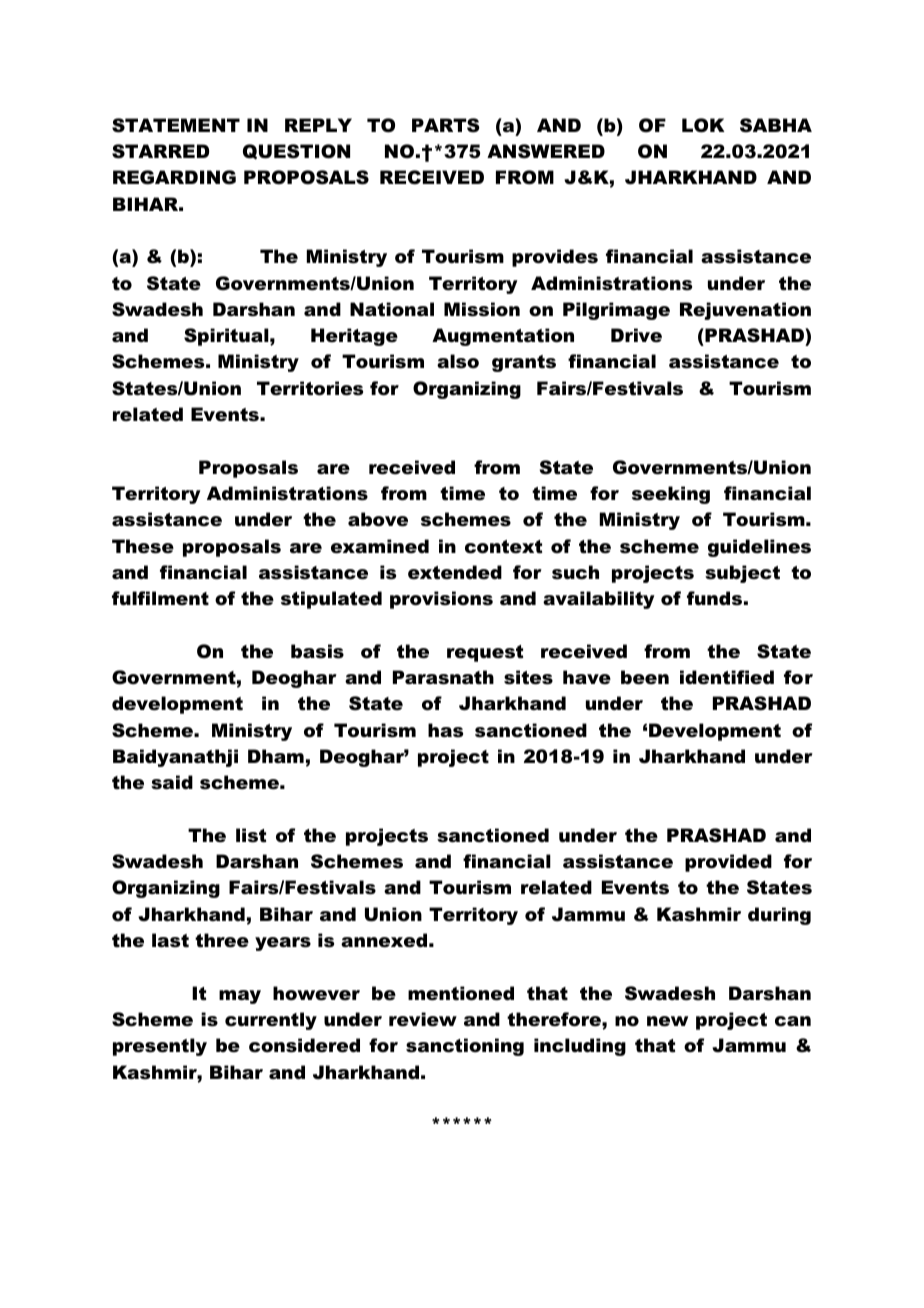 The width and height of the screenshot is (924, 1308). I want to click on seeking, so click(671, 495).
